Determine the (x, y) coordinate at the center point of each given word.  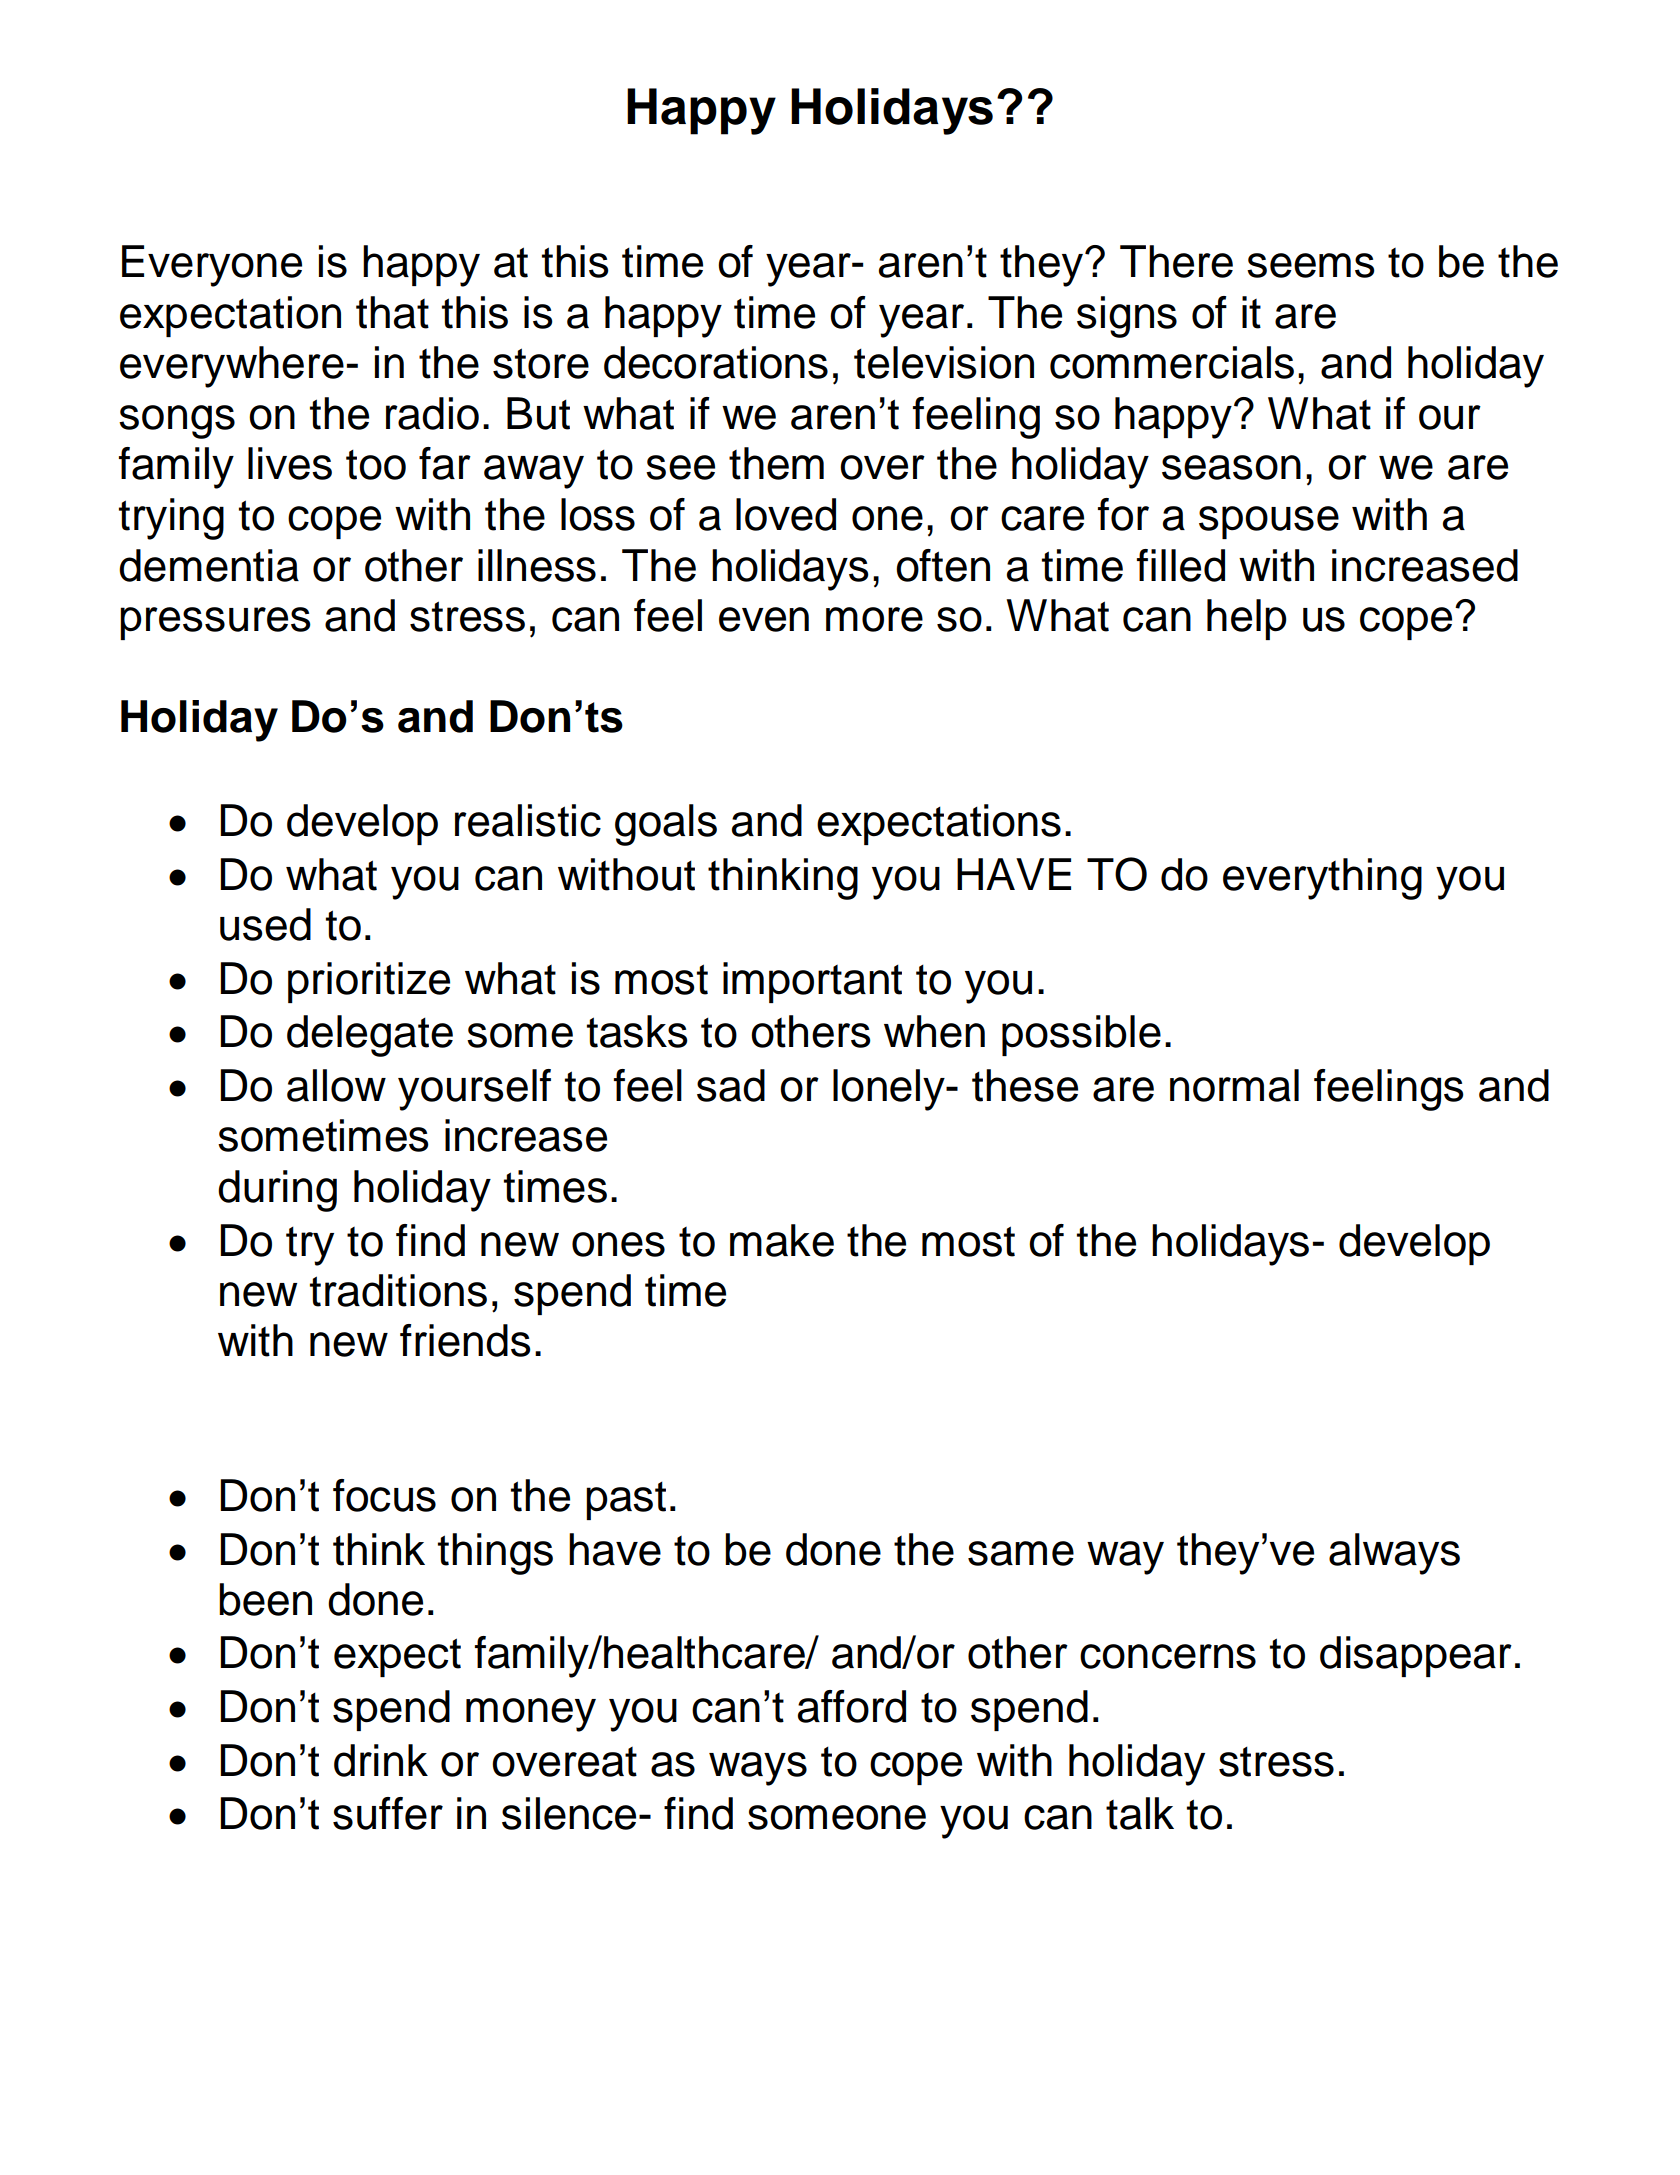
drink (381, 1760)
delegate (370, 1036)
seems (1311, 265)
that (392, 312)
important (812, 982)
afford (852, 1706)
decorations (716, 362)
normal (1234, 1085)
